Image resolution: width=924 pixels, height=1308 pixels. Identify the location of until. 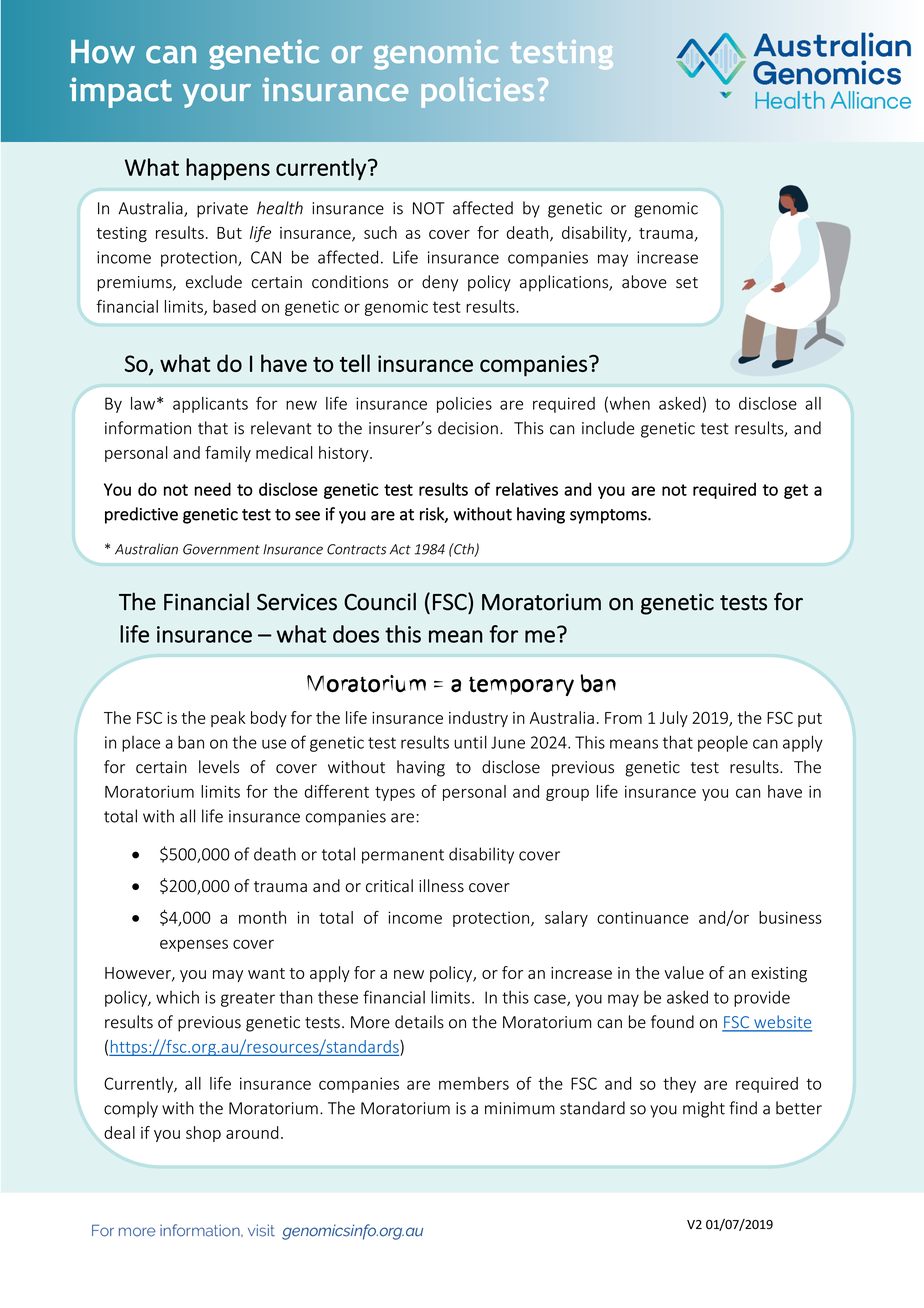
(470, 742).
